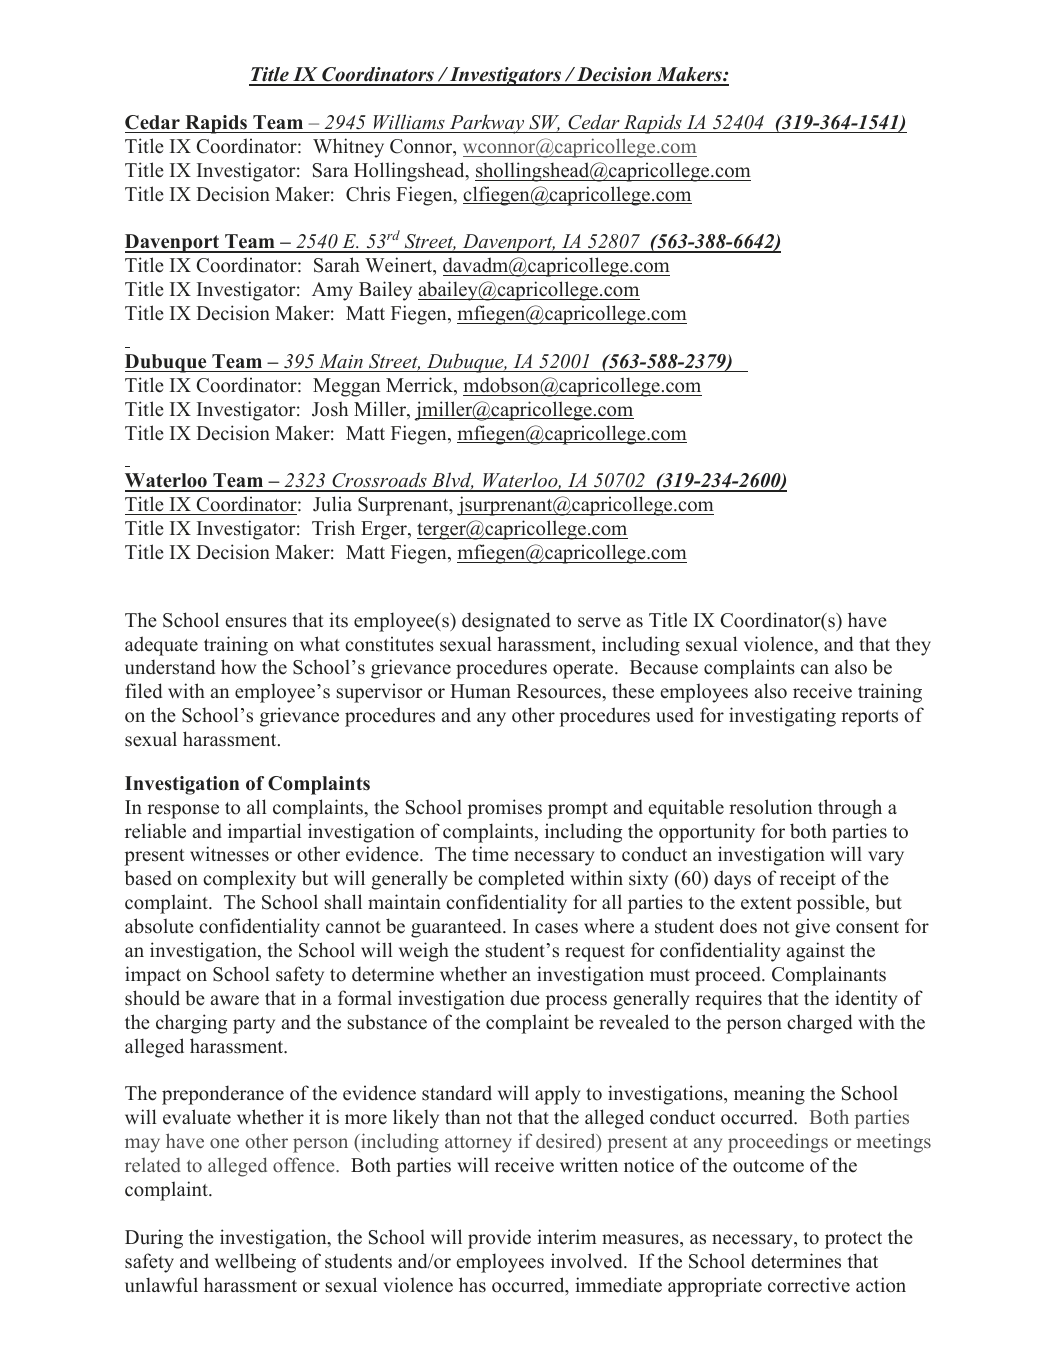 The image size is (1060, 1371). What do you see at coordinates (525, 998) in the screenshot?
I see `due` at bounding box center [525, 998].
